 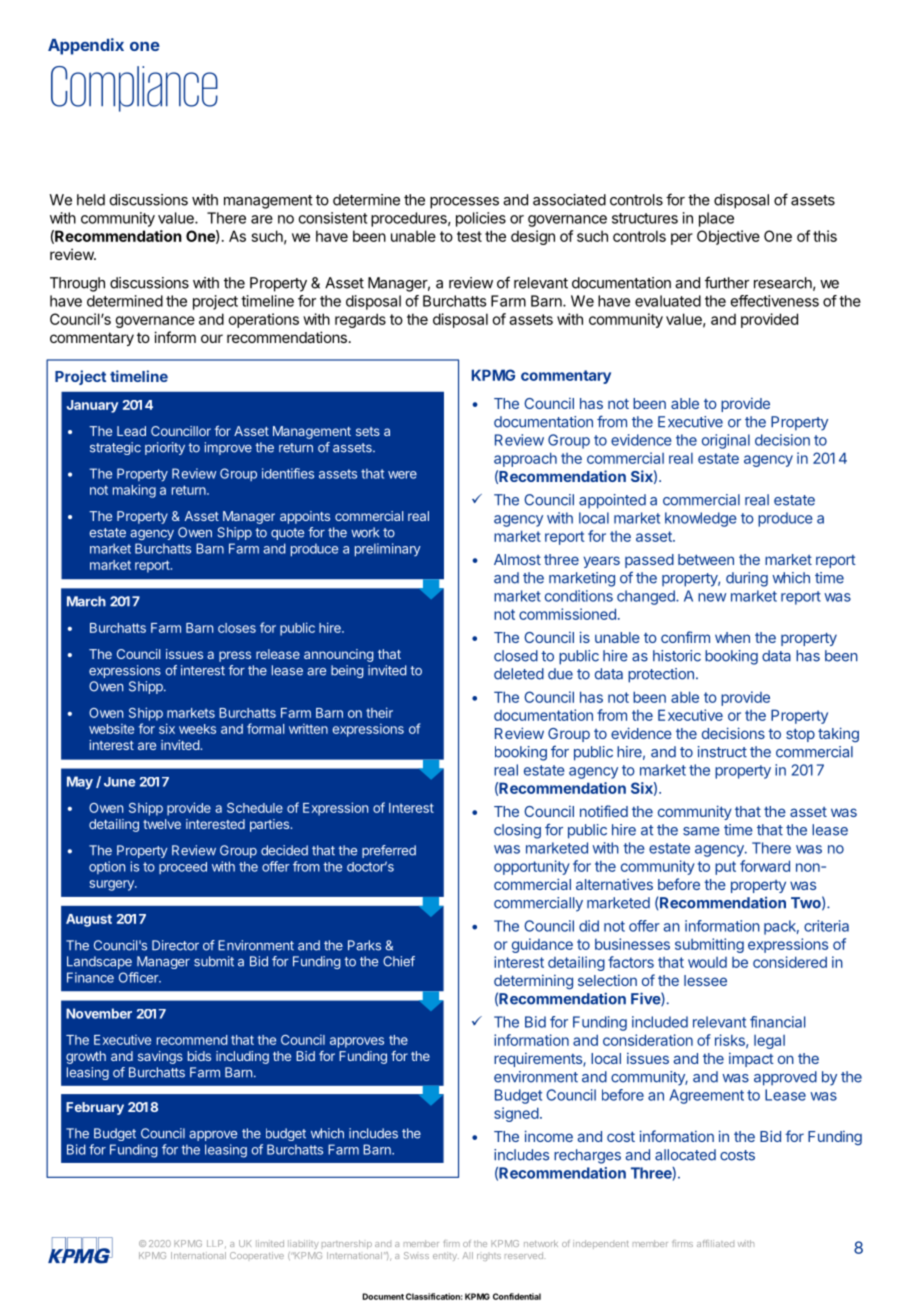 I want to click on when, so click(x=732, y=637).
